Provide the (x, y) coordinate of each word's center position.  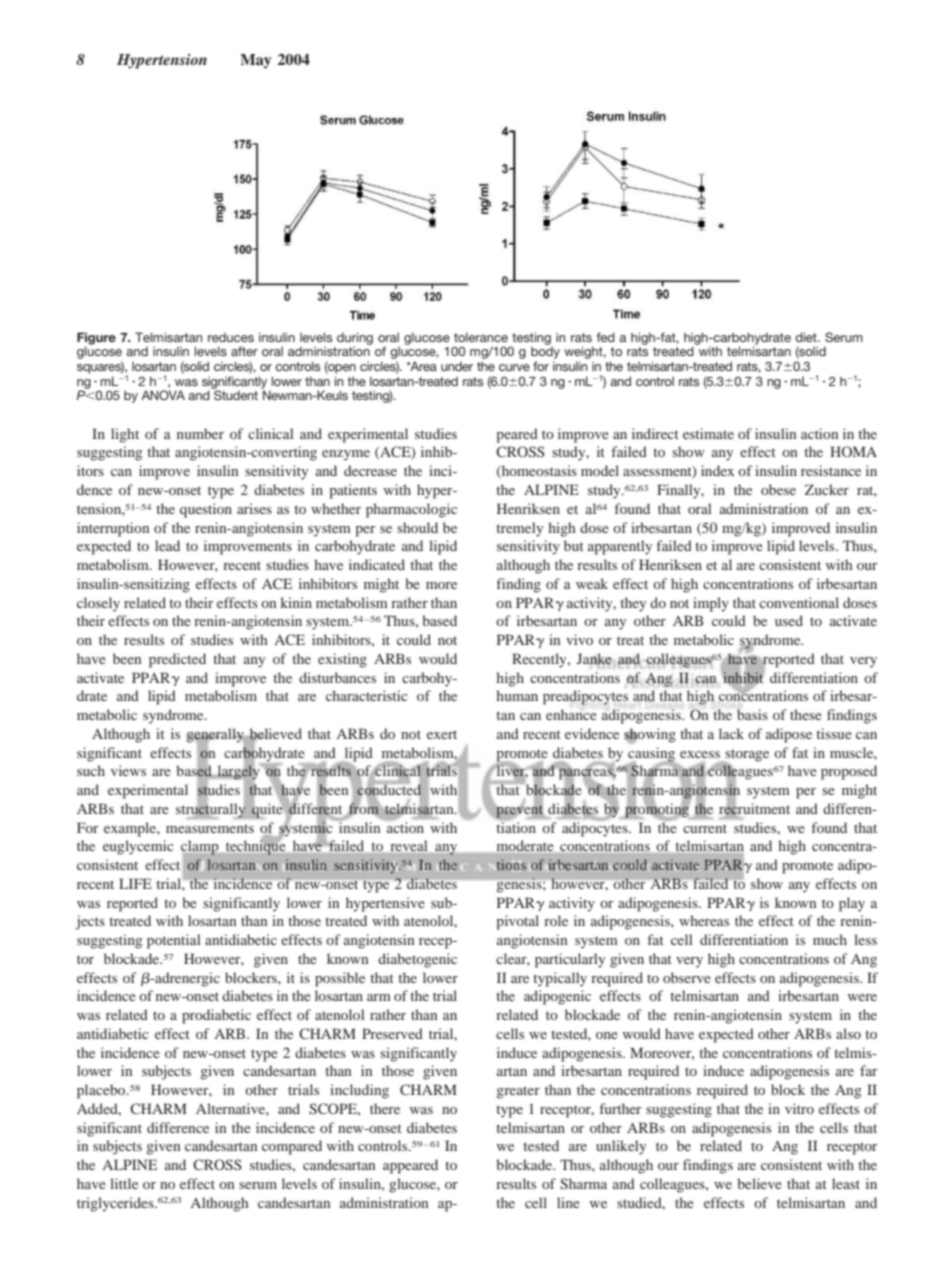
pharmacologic (411, 510)
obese (778, 489)
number (200, 433)
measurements (210, 828)
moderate (525, 845)
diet (807, 337)
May (256, 61)
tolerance (481, 337)
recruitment (754, 809)
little (124, 1183)
